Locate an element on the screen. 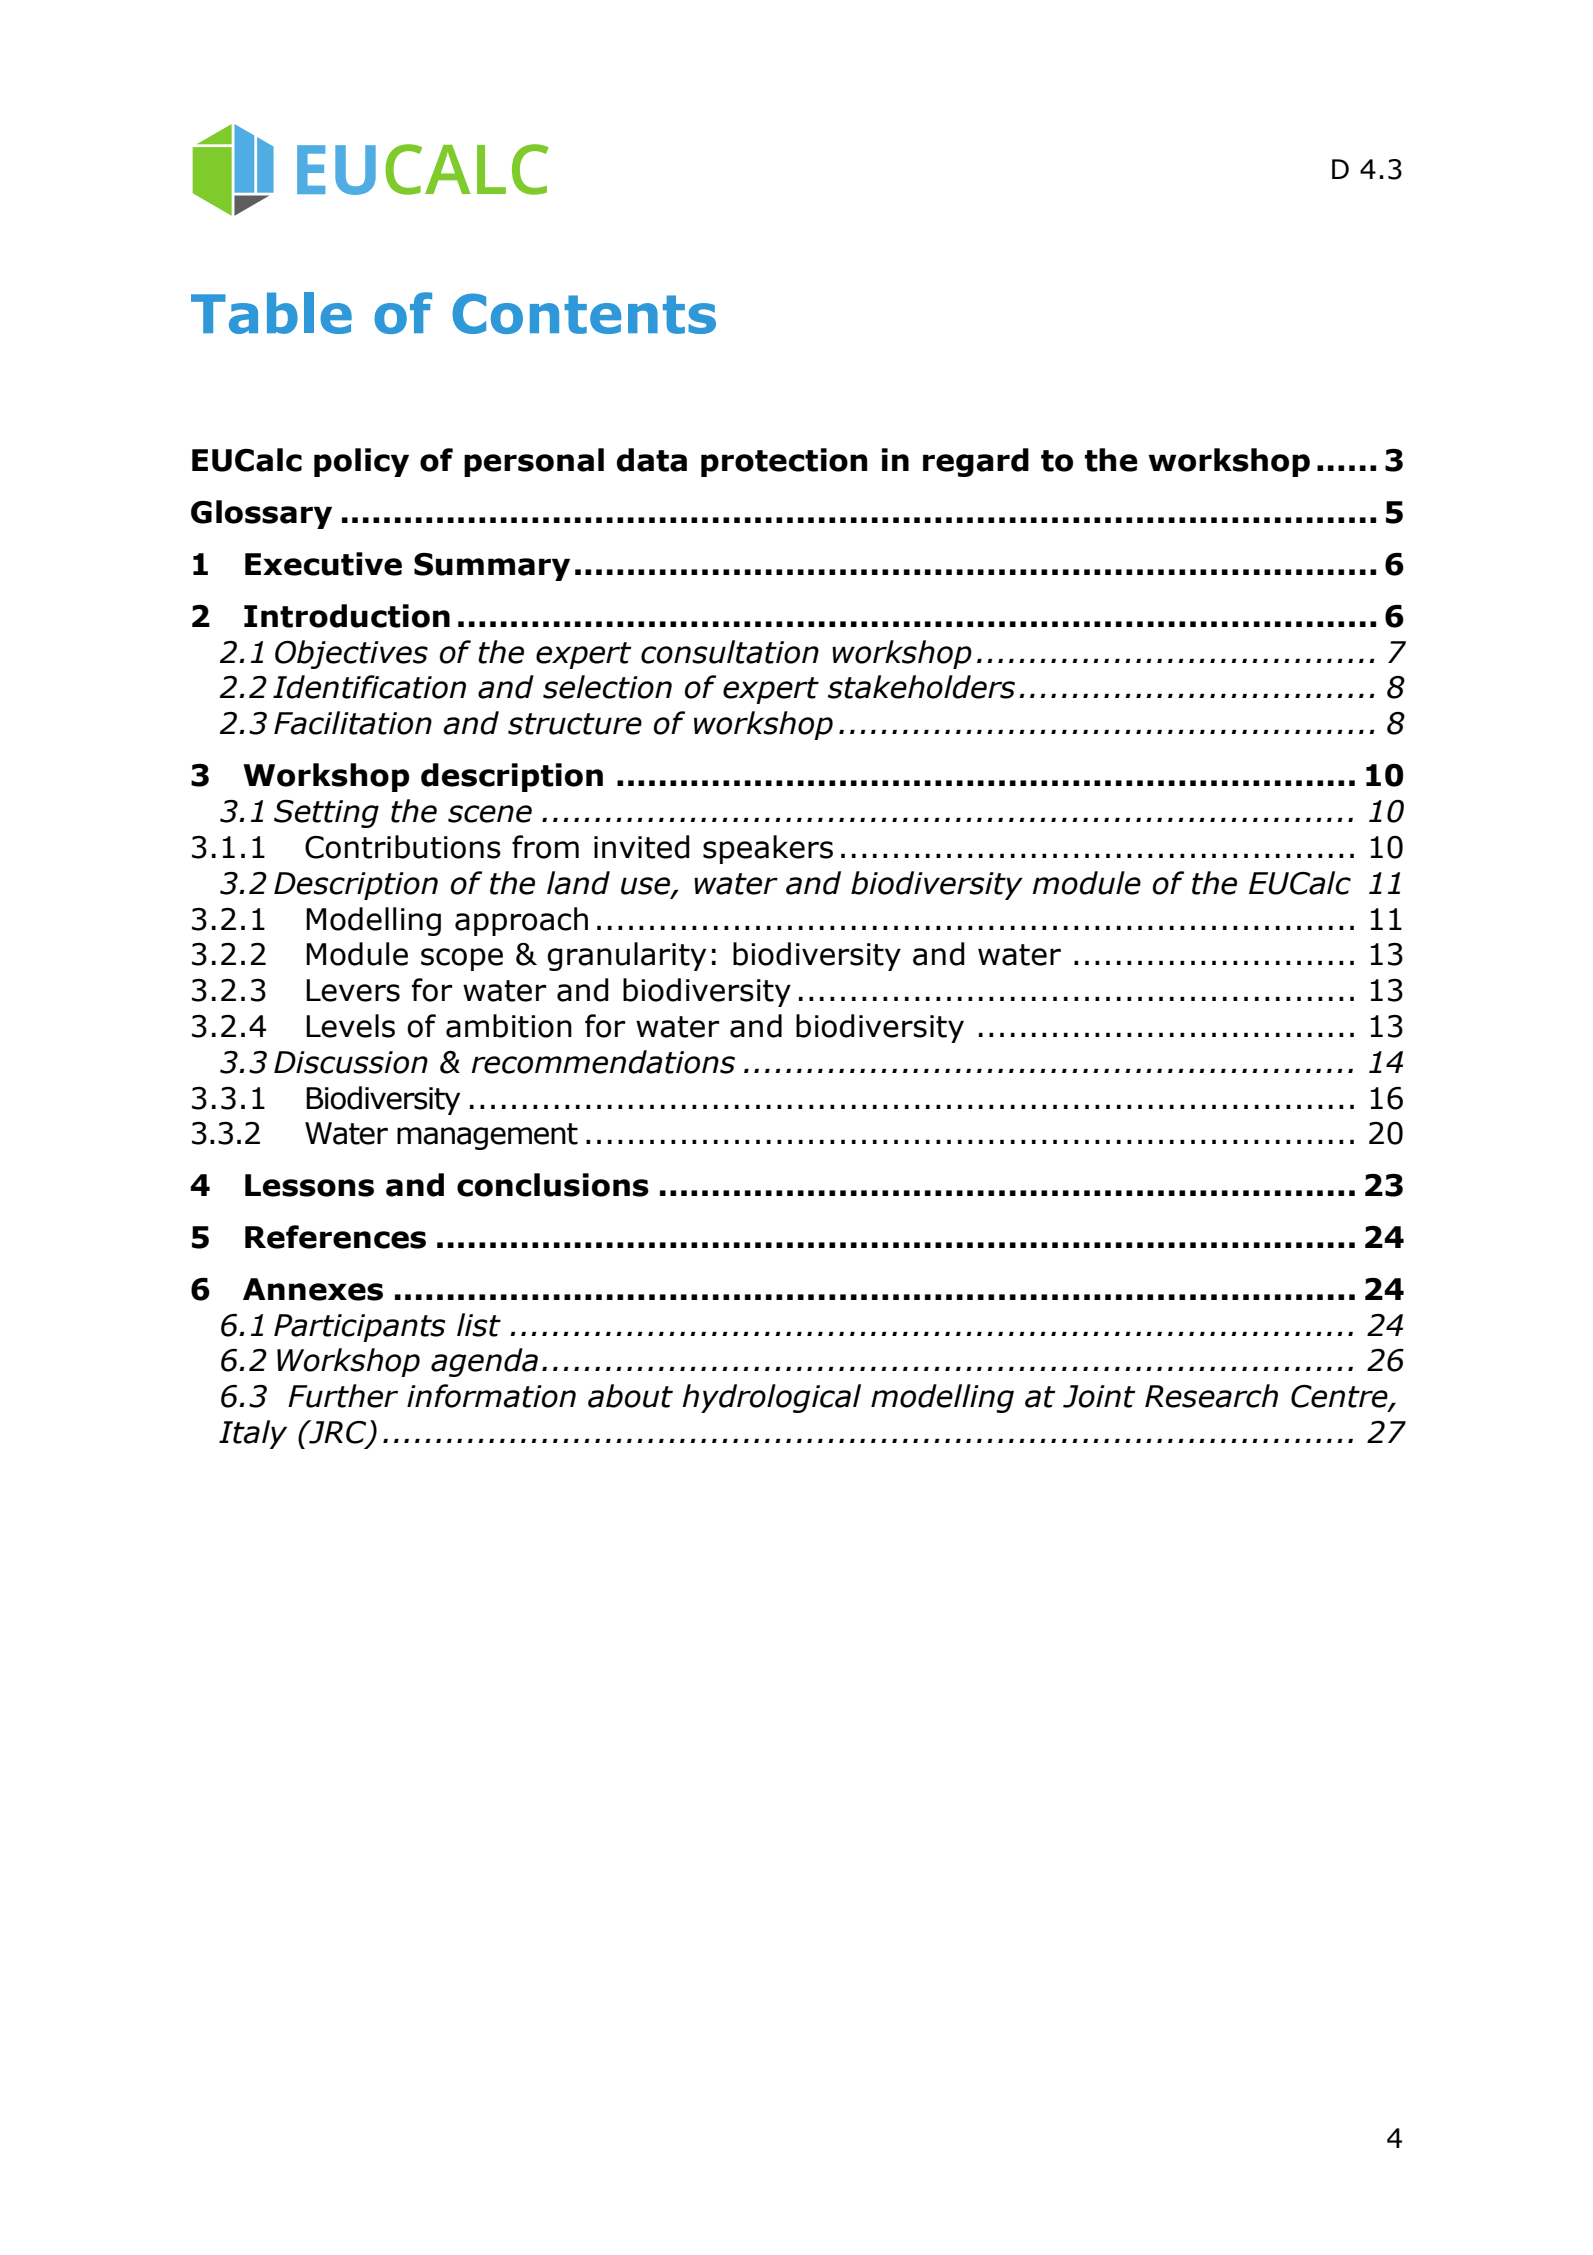 This screenshot has height=2255, width=1593. recommendations is located at coordinates (603, 1062).
